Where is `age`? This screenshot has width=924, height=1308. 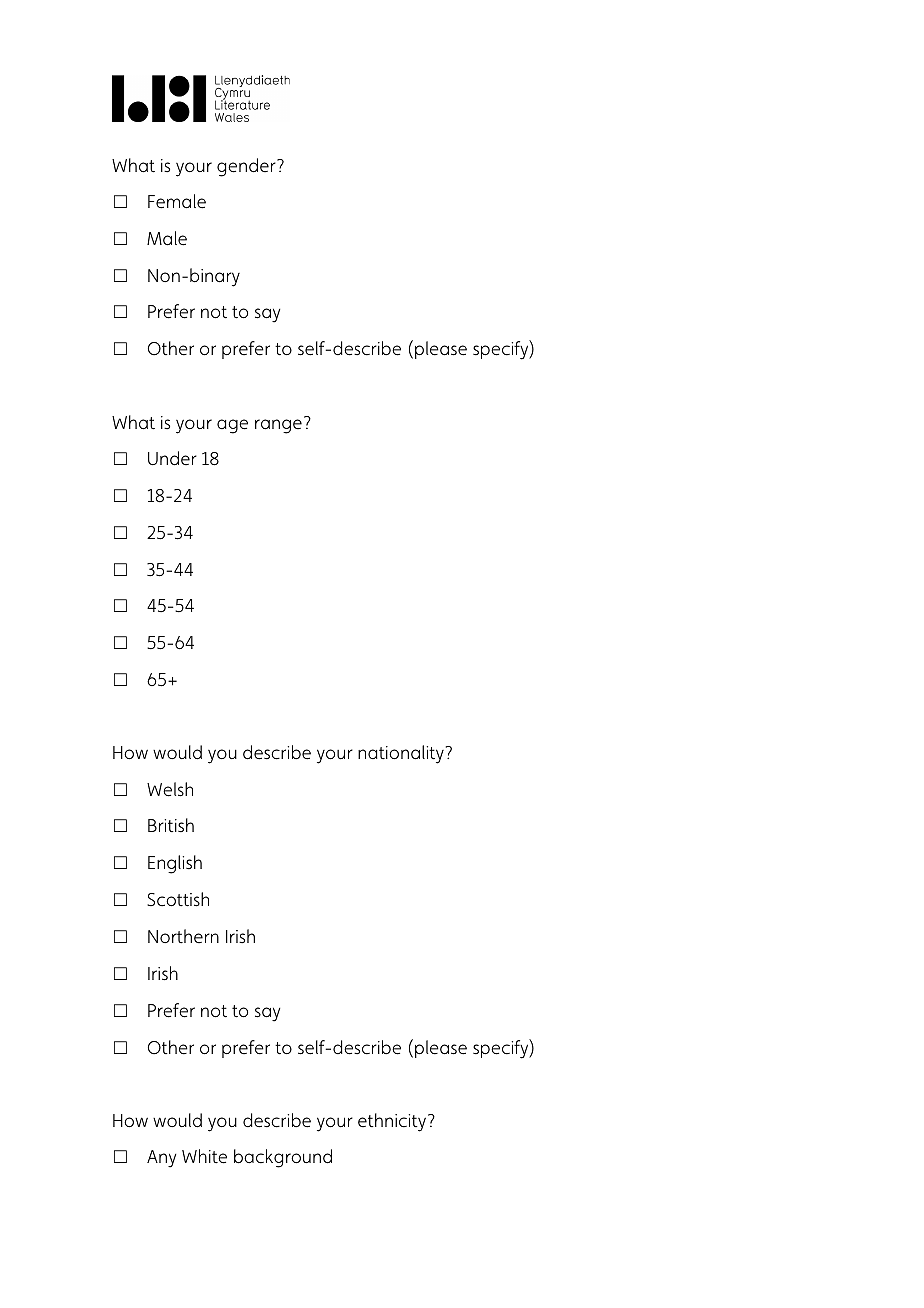
age is located at coordinates (232, 426).
